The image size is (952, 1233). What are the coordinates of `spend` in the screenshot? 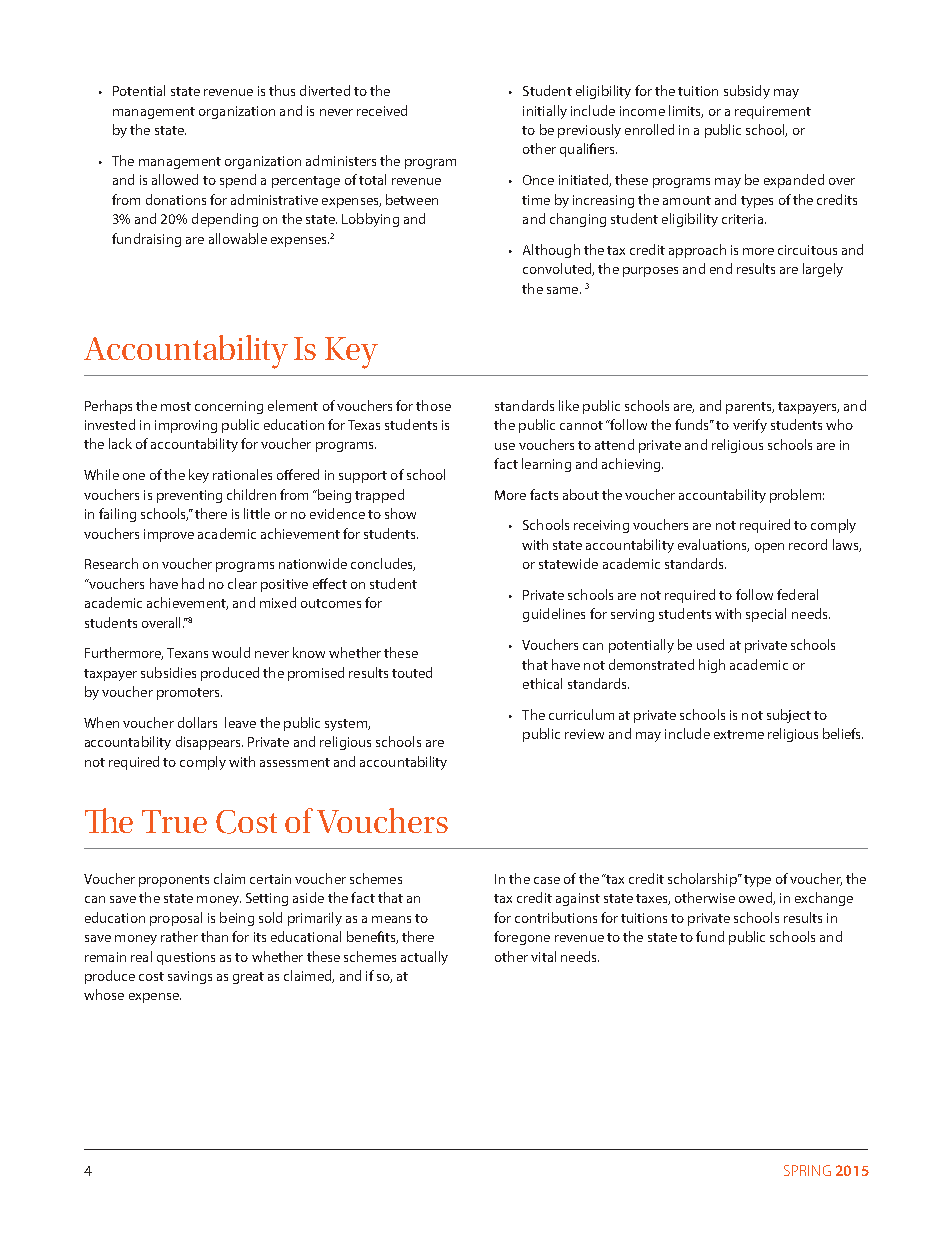 It's located at (238, 181).
